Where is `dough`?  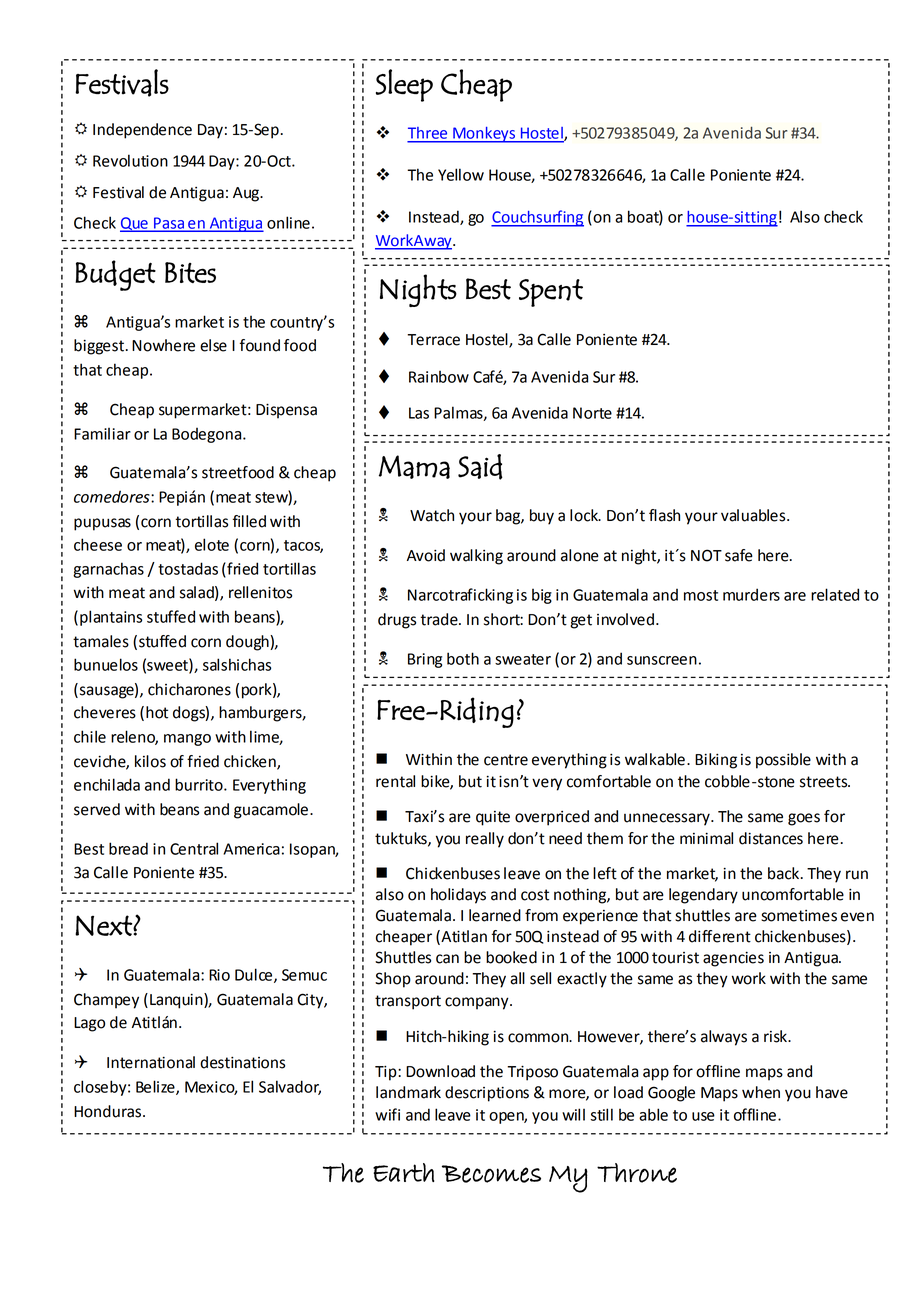 dough is located at coordinates (248, 643).
